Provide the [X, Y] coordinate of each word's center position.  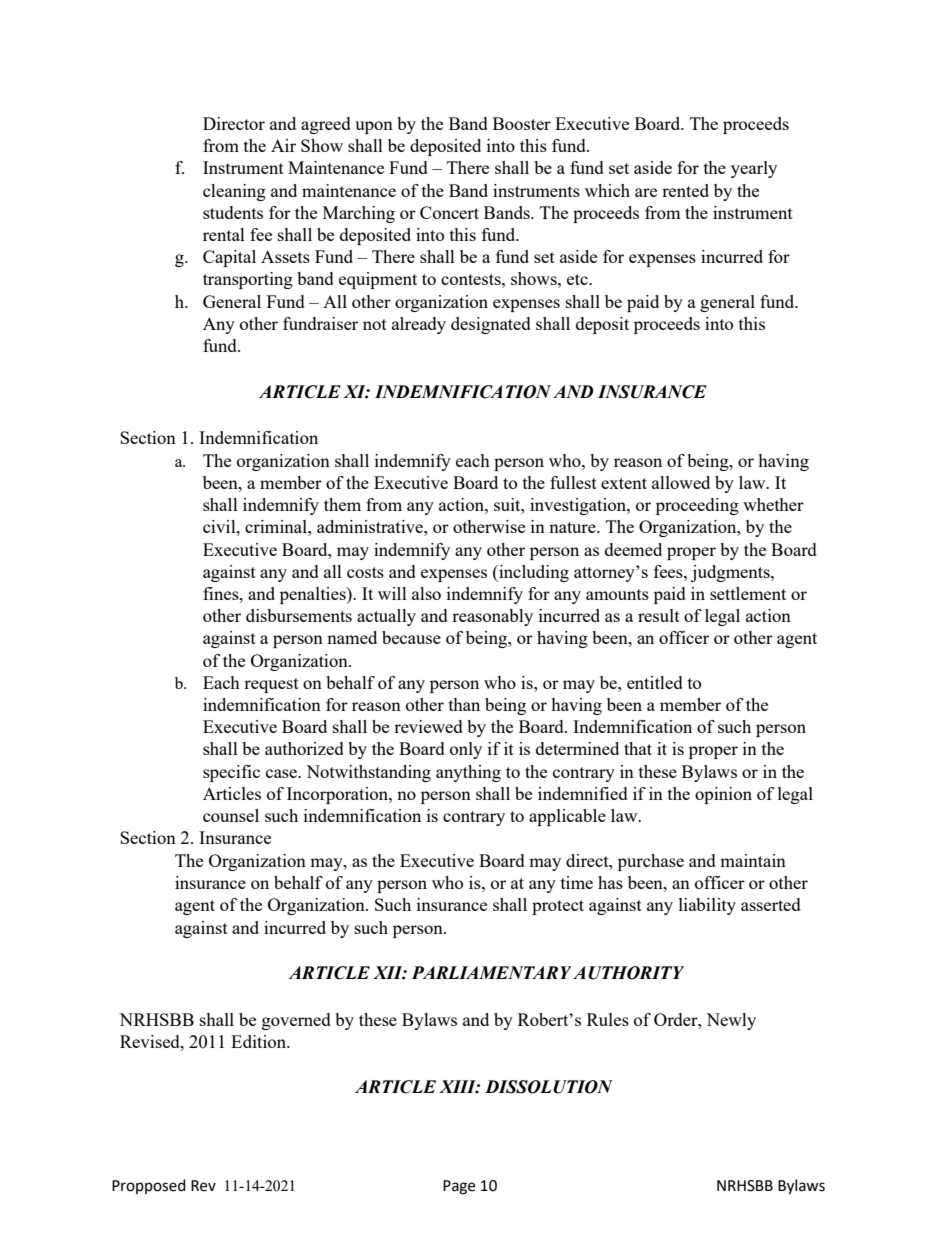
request [271, 685]
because [411, 637]
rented [685, 190]
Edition [260, 1041]
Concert [449, 212]
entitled [655, 682]
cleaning [234, 192]
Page [459, 1187]
